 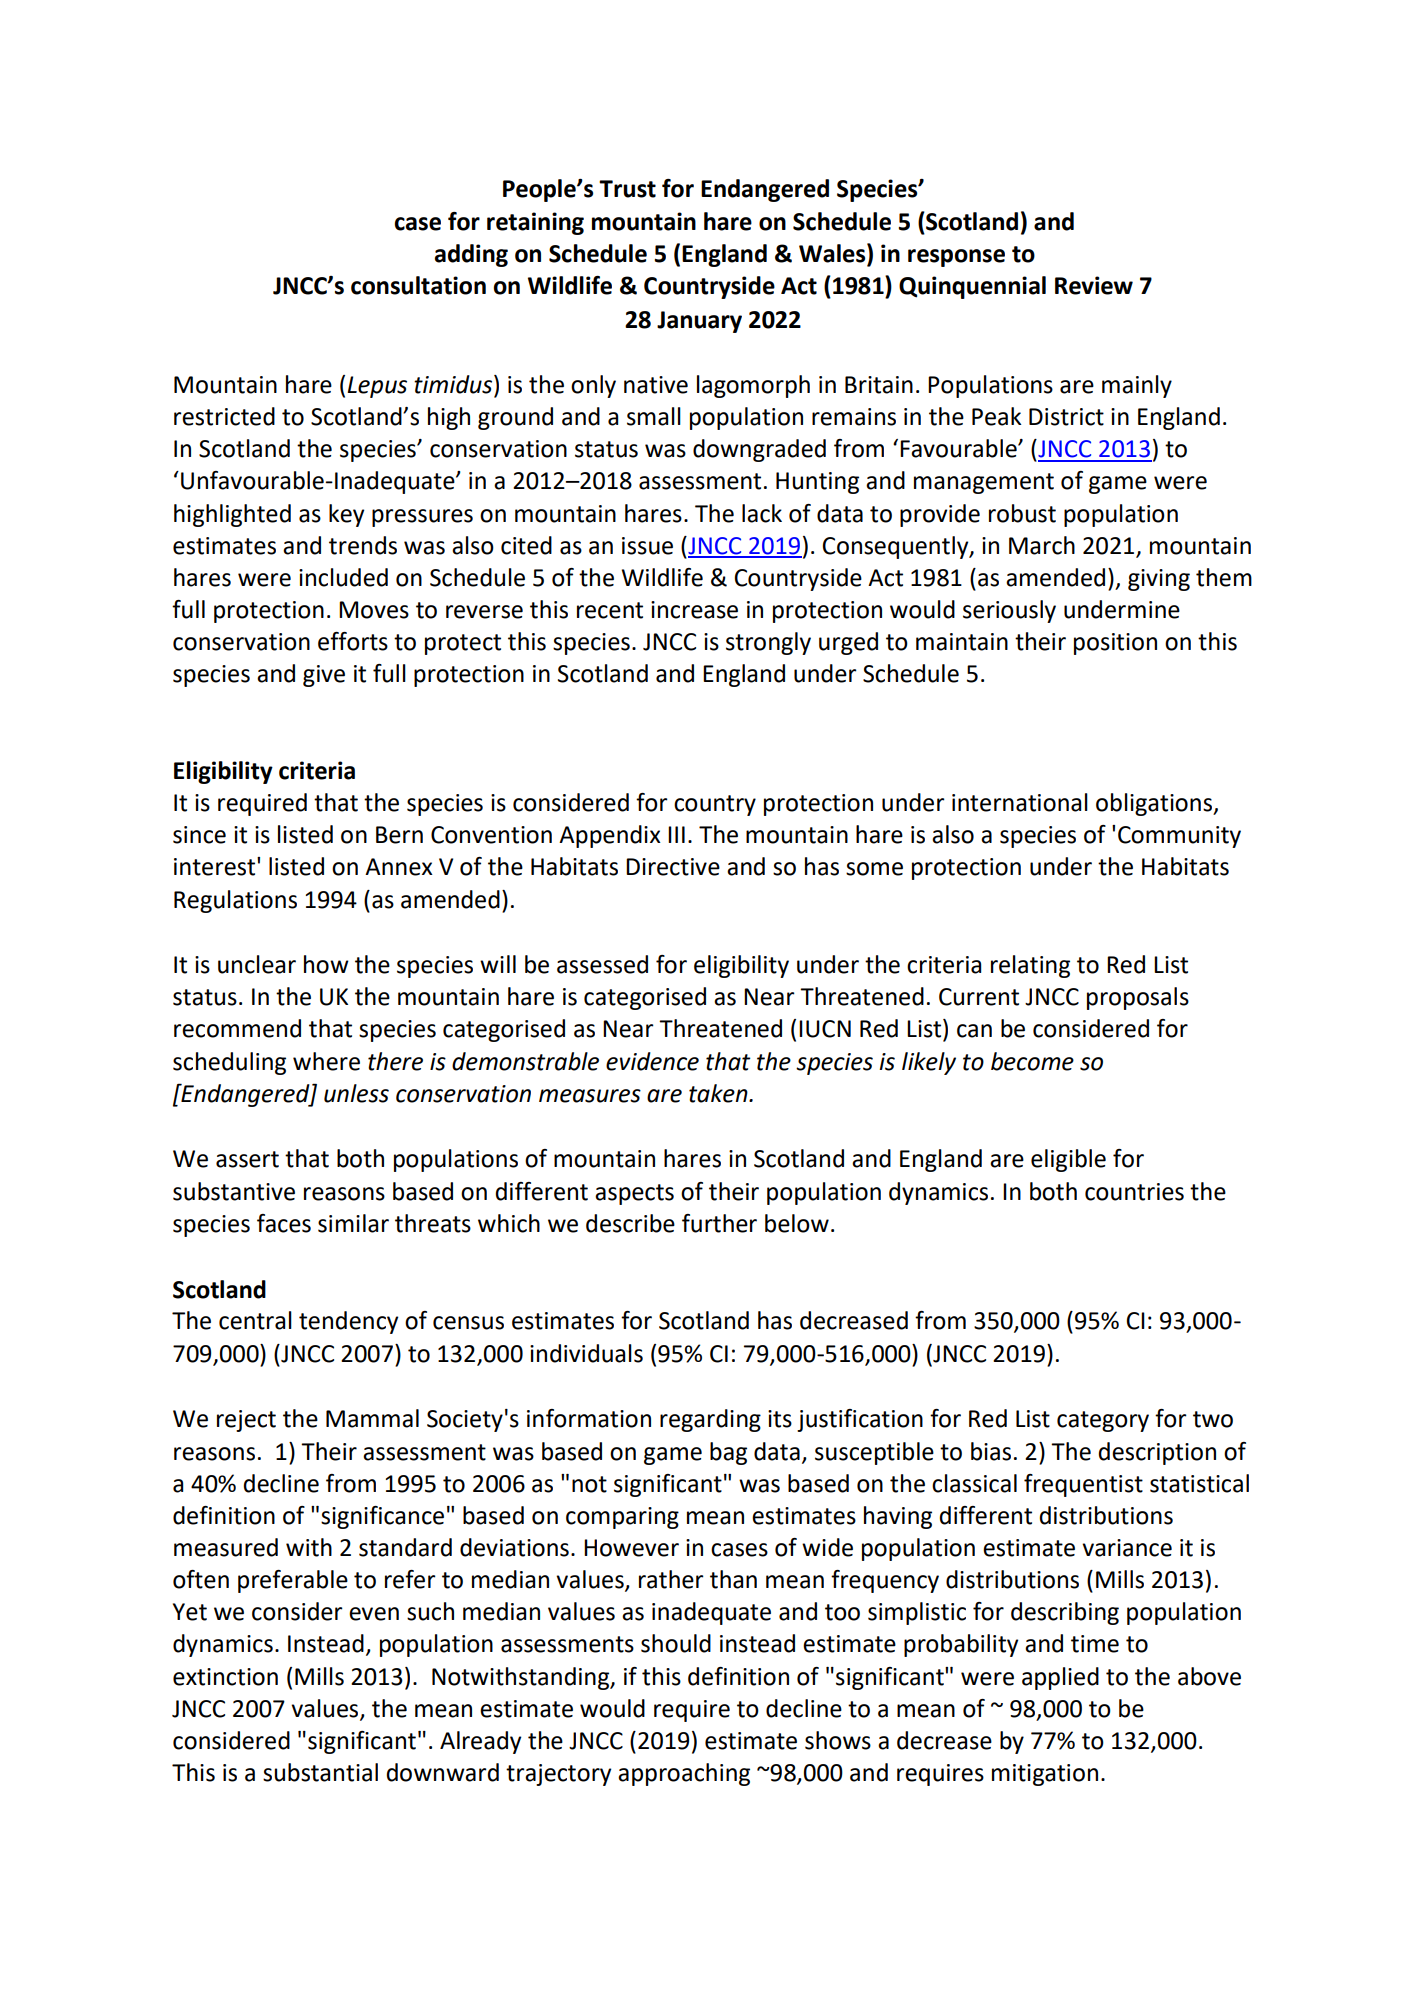 I want to click on category, so click(x=1103, y=1421).
